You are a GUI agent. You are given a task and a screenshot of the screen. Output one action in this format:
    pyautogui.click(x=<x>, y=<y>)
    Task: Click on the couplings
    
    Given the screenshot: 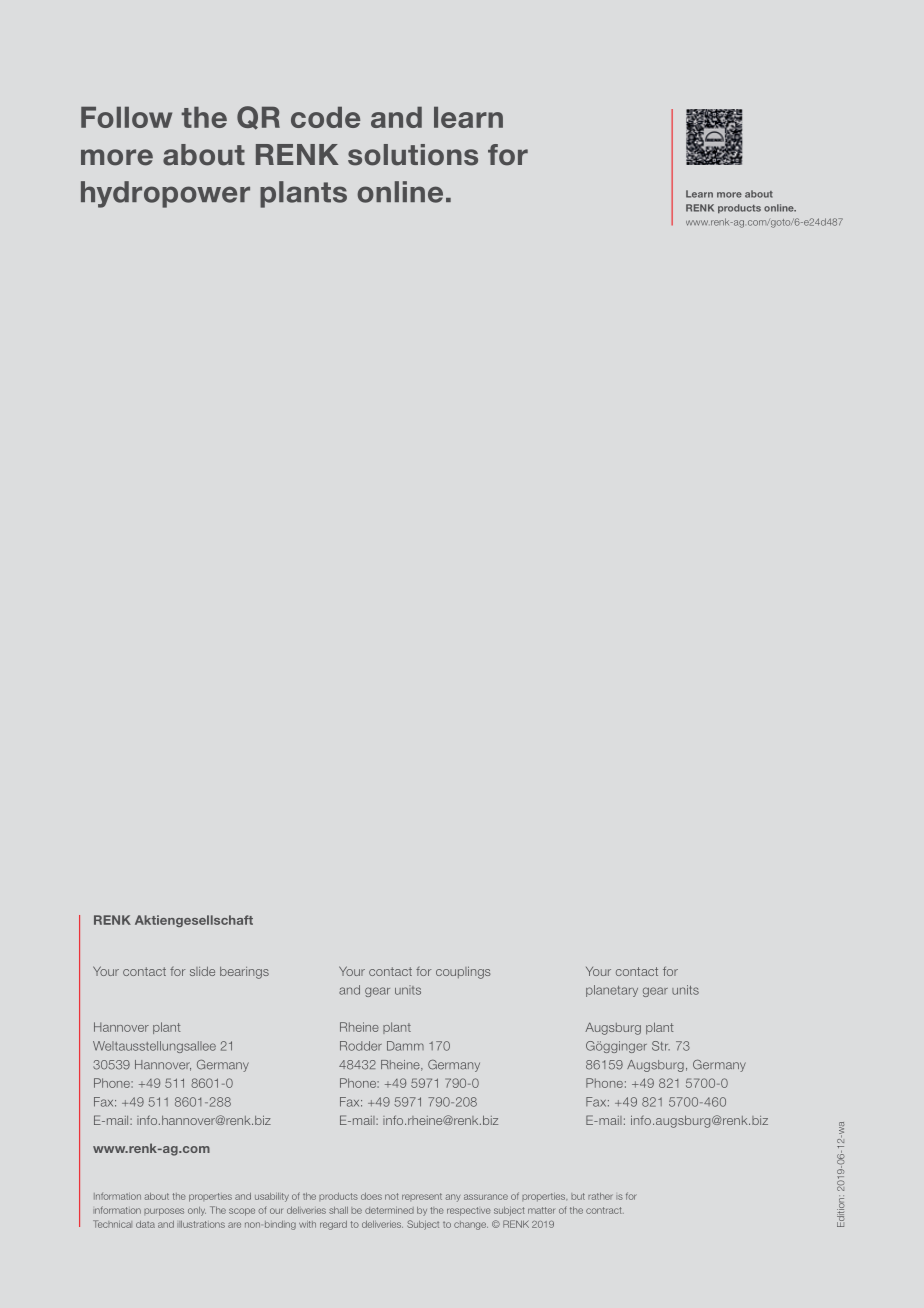 What is the action you would take?
    pyautogui.click(x=463, y=972)
